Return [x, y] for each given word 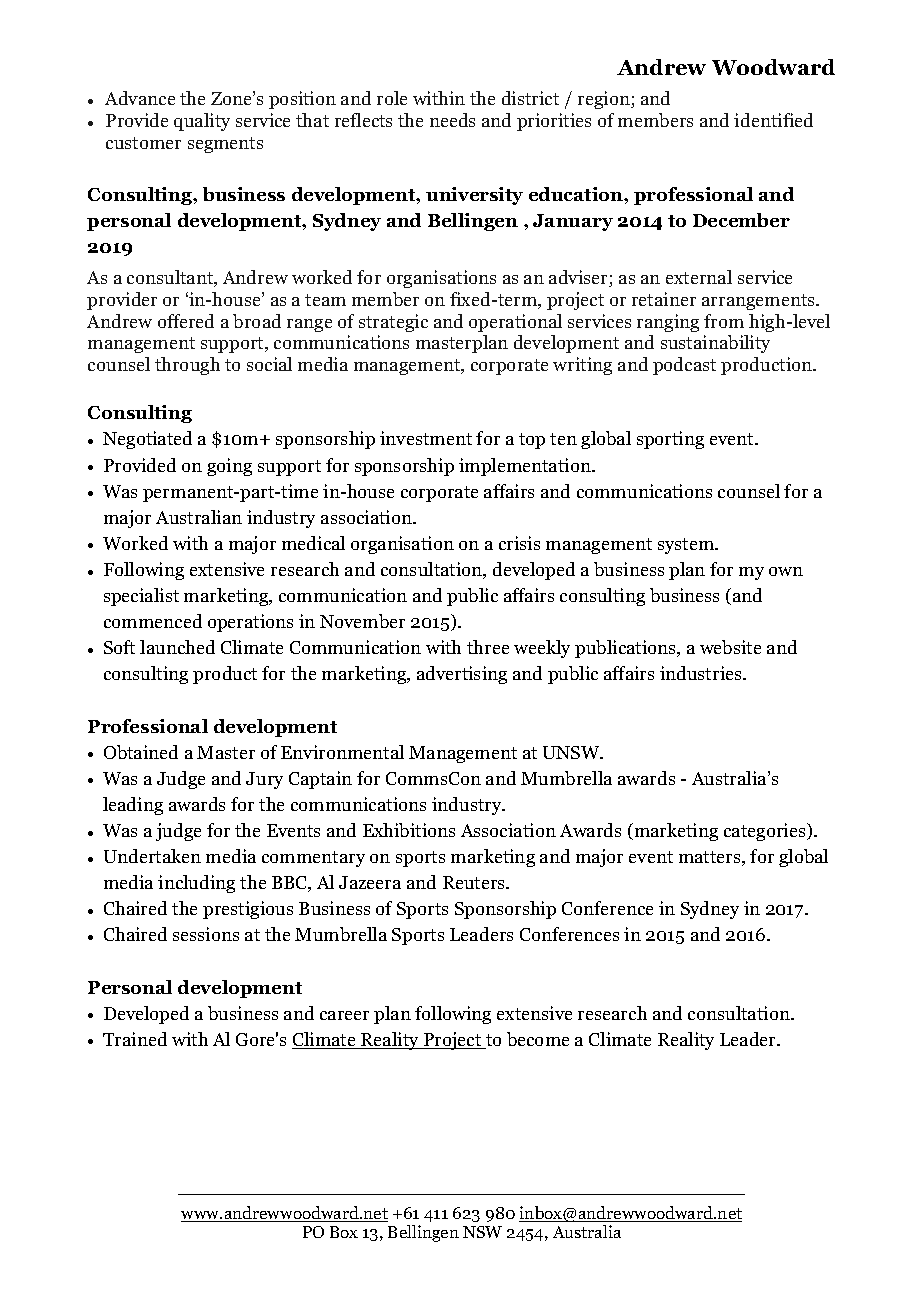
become [538, 1039]
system [687, 546]
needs [452, 120]
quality [202, 122]
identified [773, 120]
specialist [141, 597]
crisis [519, 543]
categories [766, 832]
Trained [135, 1039]
